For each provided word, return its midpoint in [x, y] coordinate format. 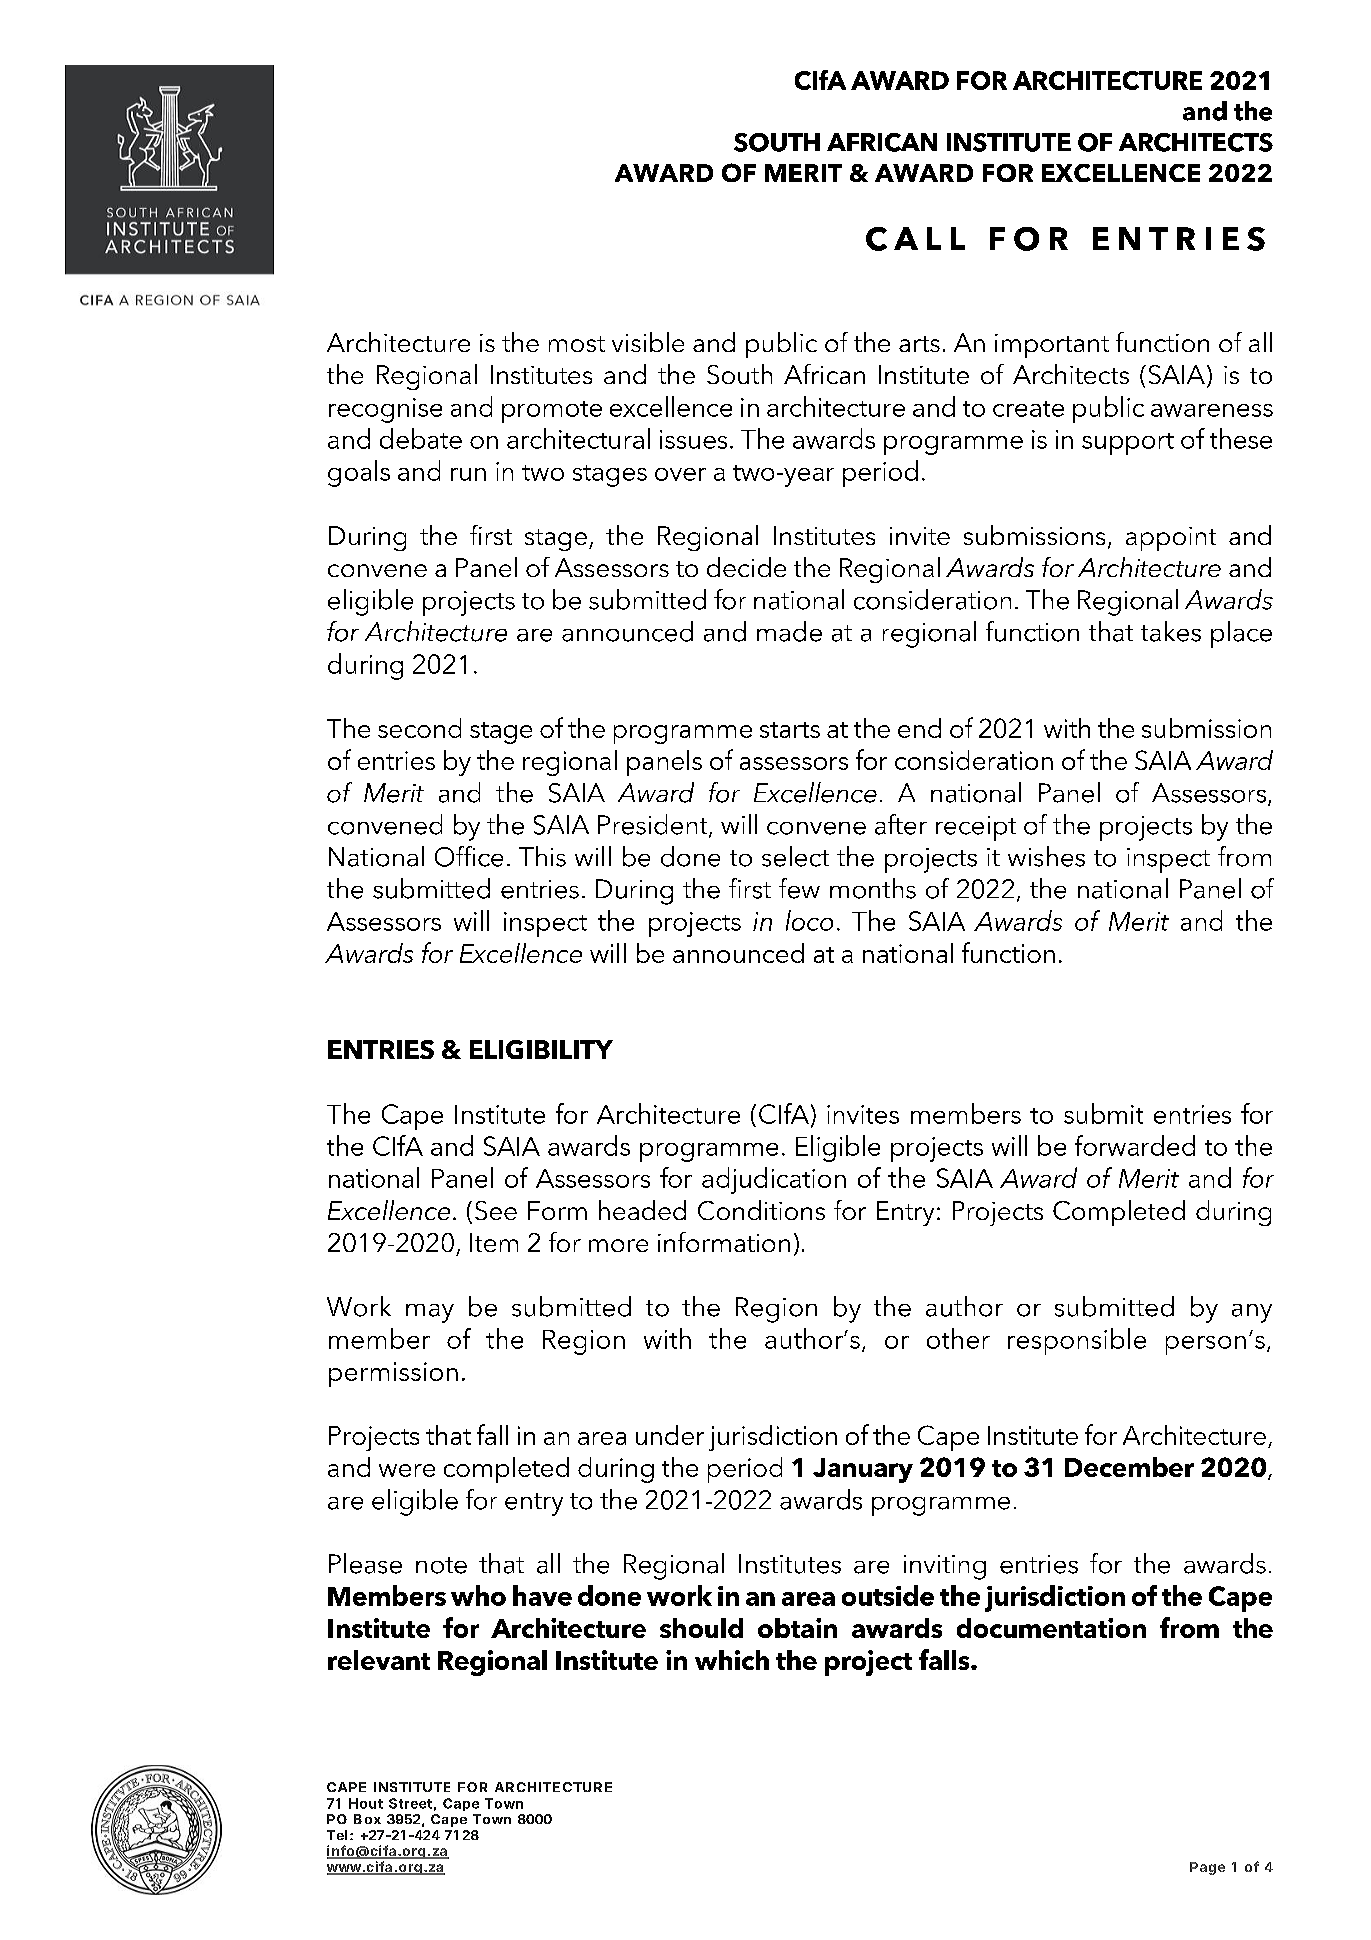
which [732, 1660]
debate [421, 438]
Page [1207, 1868]
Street [410, 1803]
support [1128, 444]
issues [693, 439]
